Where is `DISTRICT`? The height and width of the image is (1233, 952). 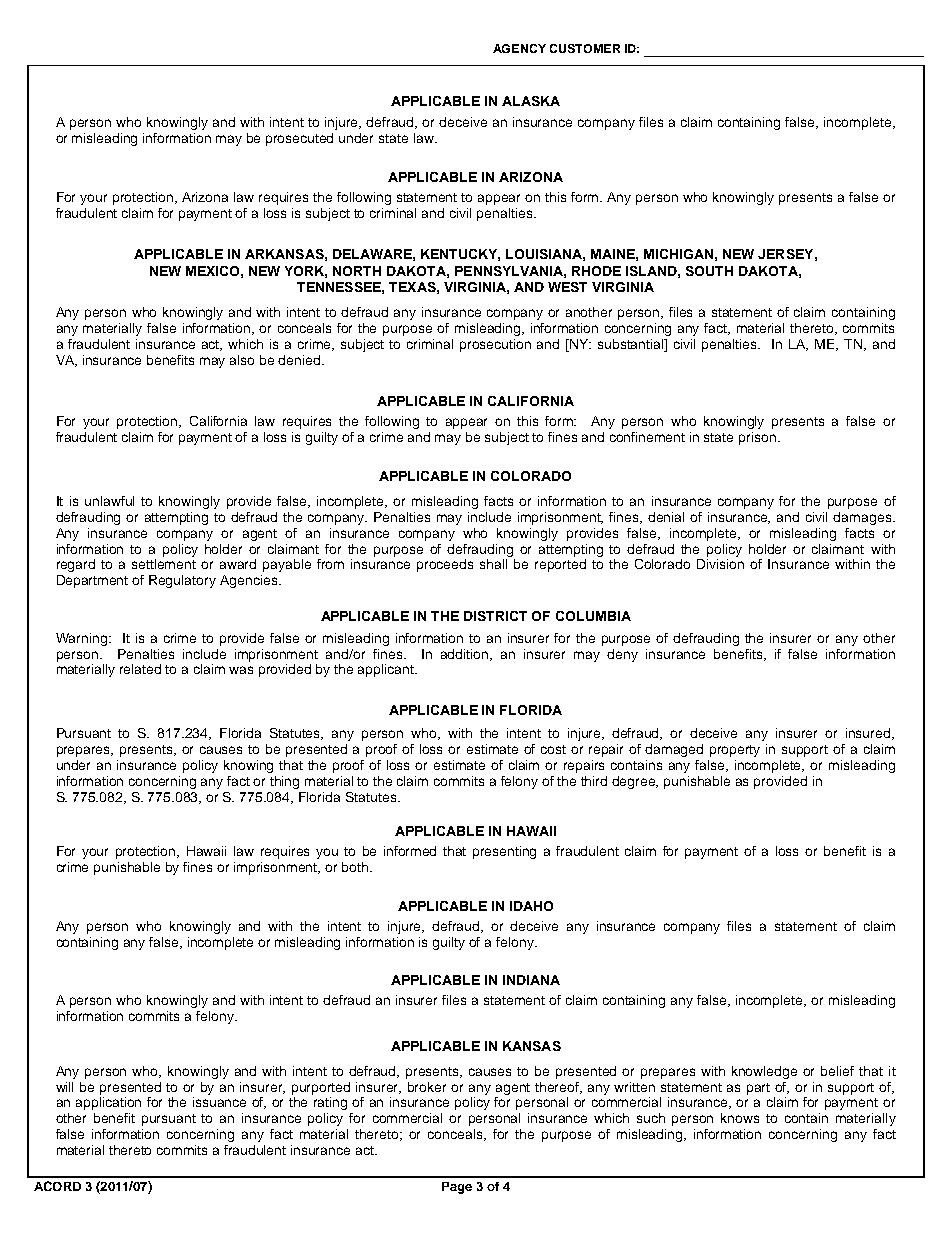 DISTRICT is located at coordinates (495, 616).
